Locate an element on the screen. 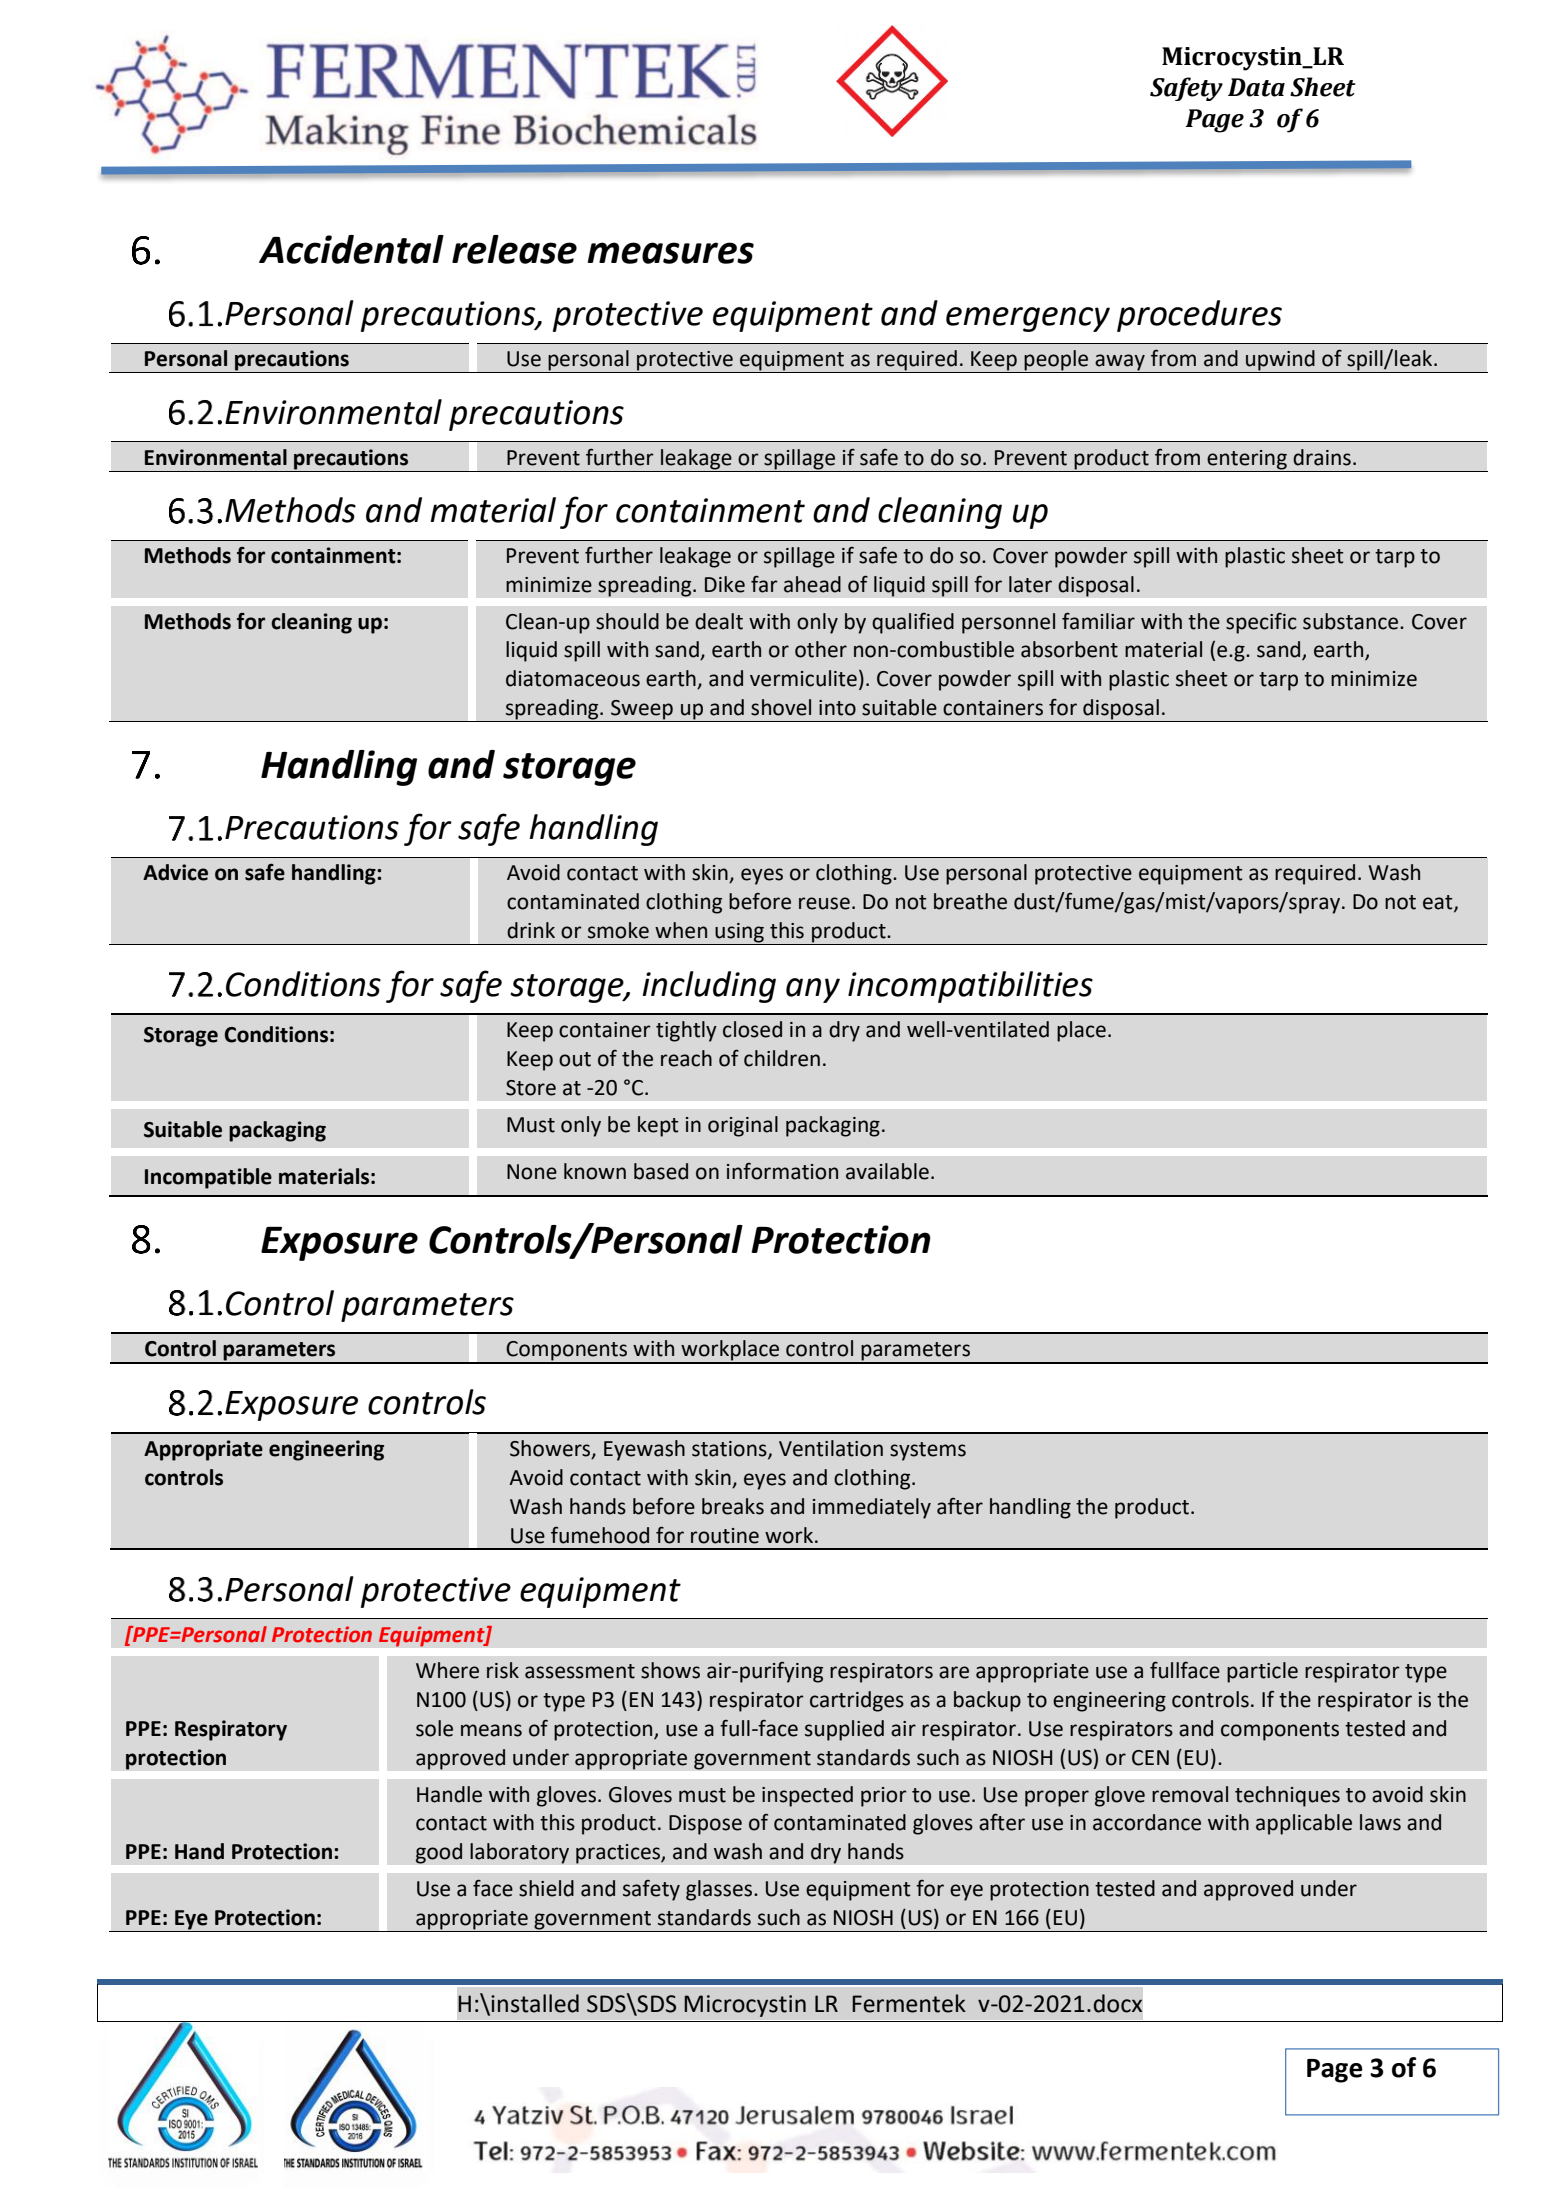  Accidental is located at coordinates (351, 249).
